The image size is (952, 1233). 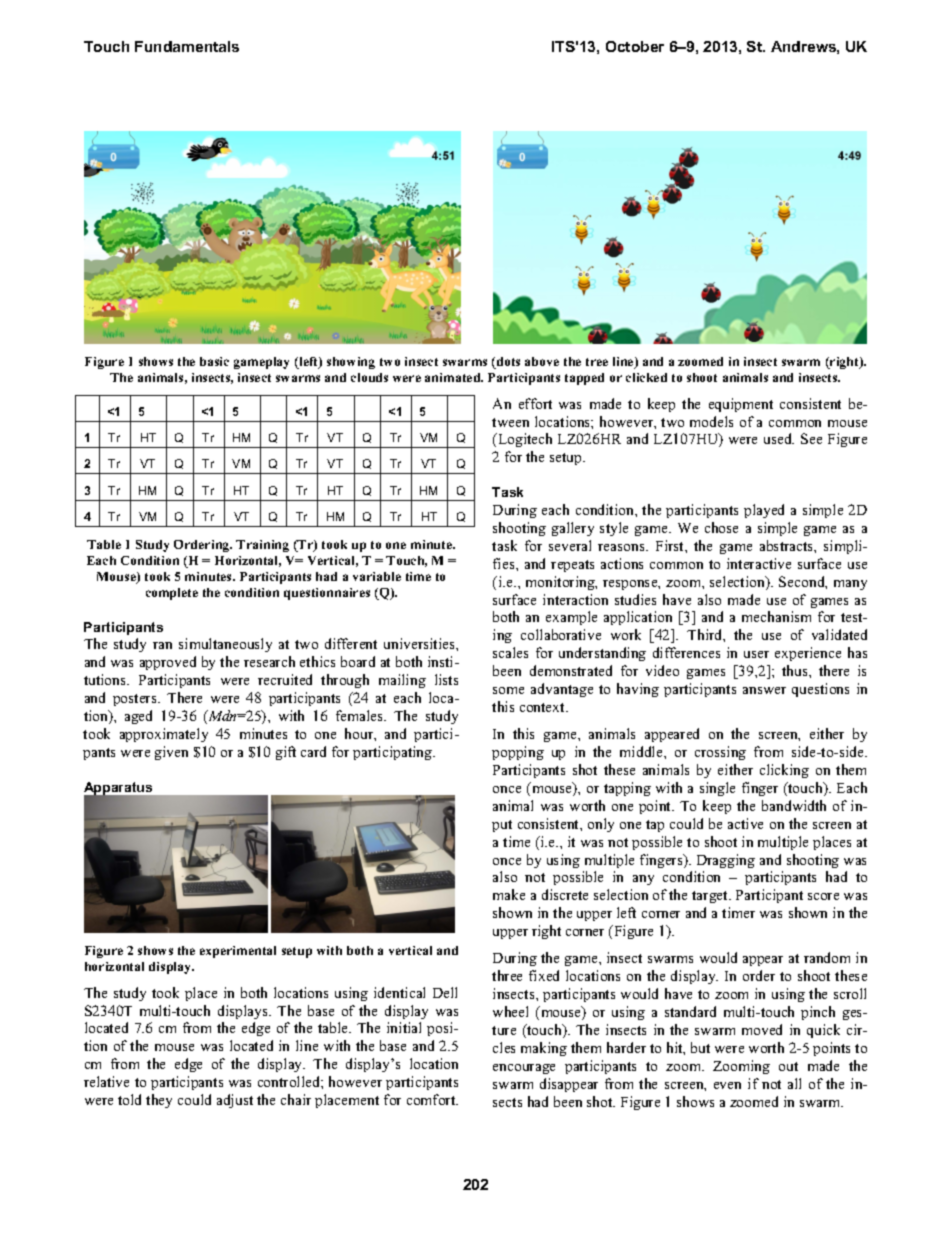 I want to click on repeats, so click(x=572, y=566).
